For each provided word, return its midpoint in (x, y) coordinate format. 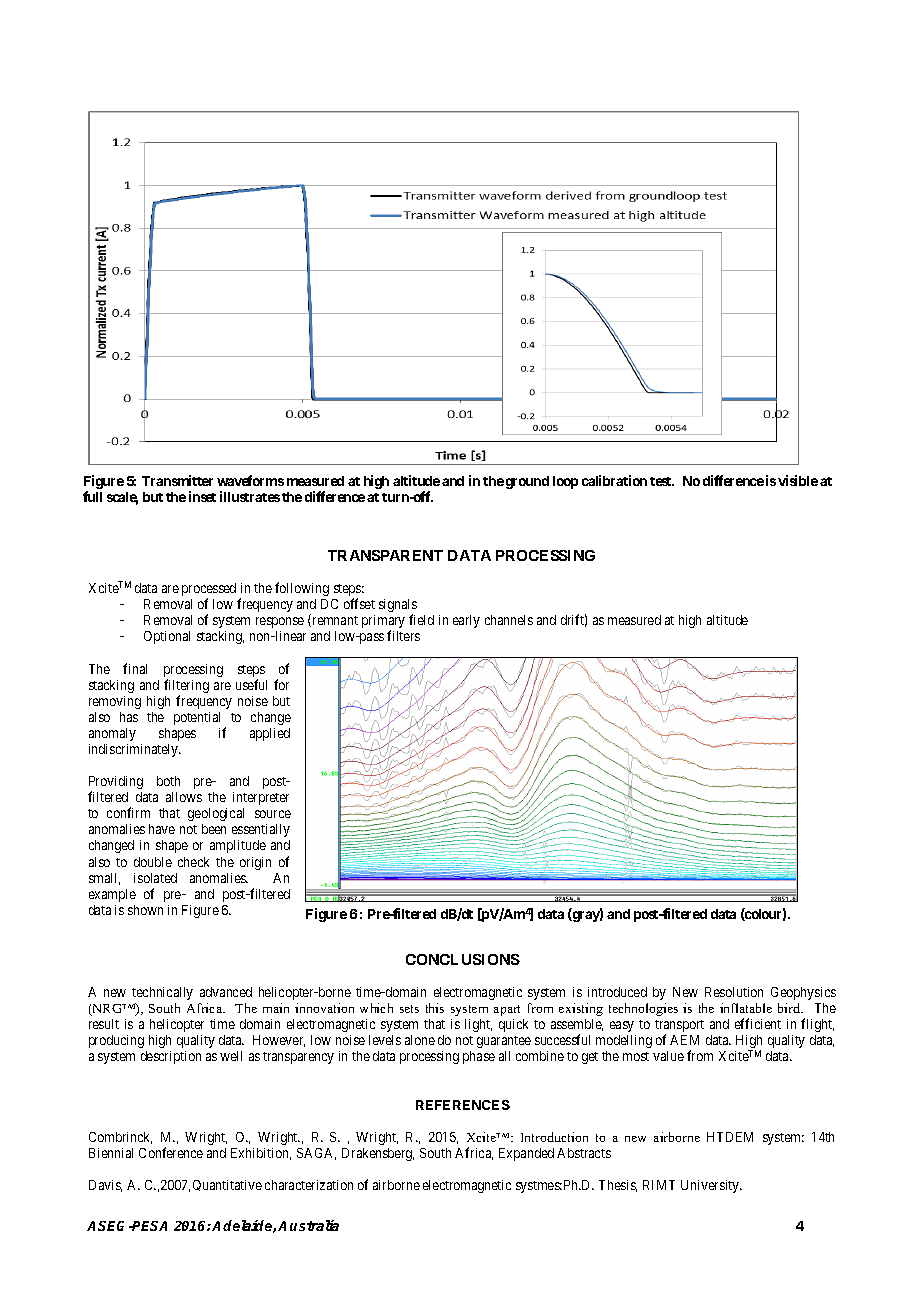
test (662, 481)
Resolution (734, 992)
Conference (171, 1152)
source (273, 814)
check (193, 862)
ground (527, 482)
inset (202, 496)
